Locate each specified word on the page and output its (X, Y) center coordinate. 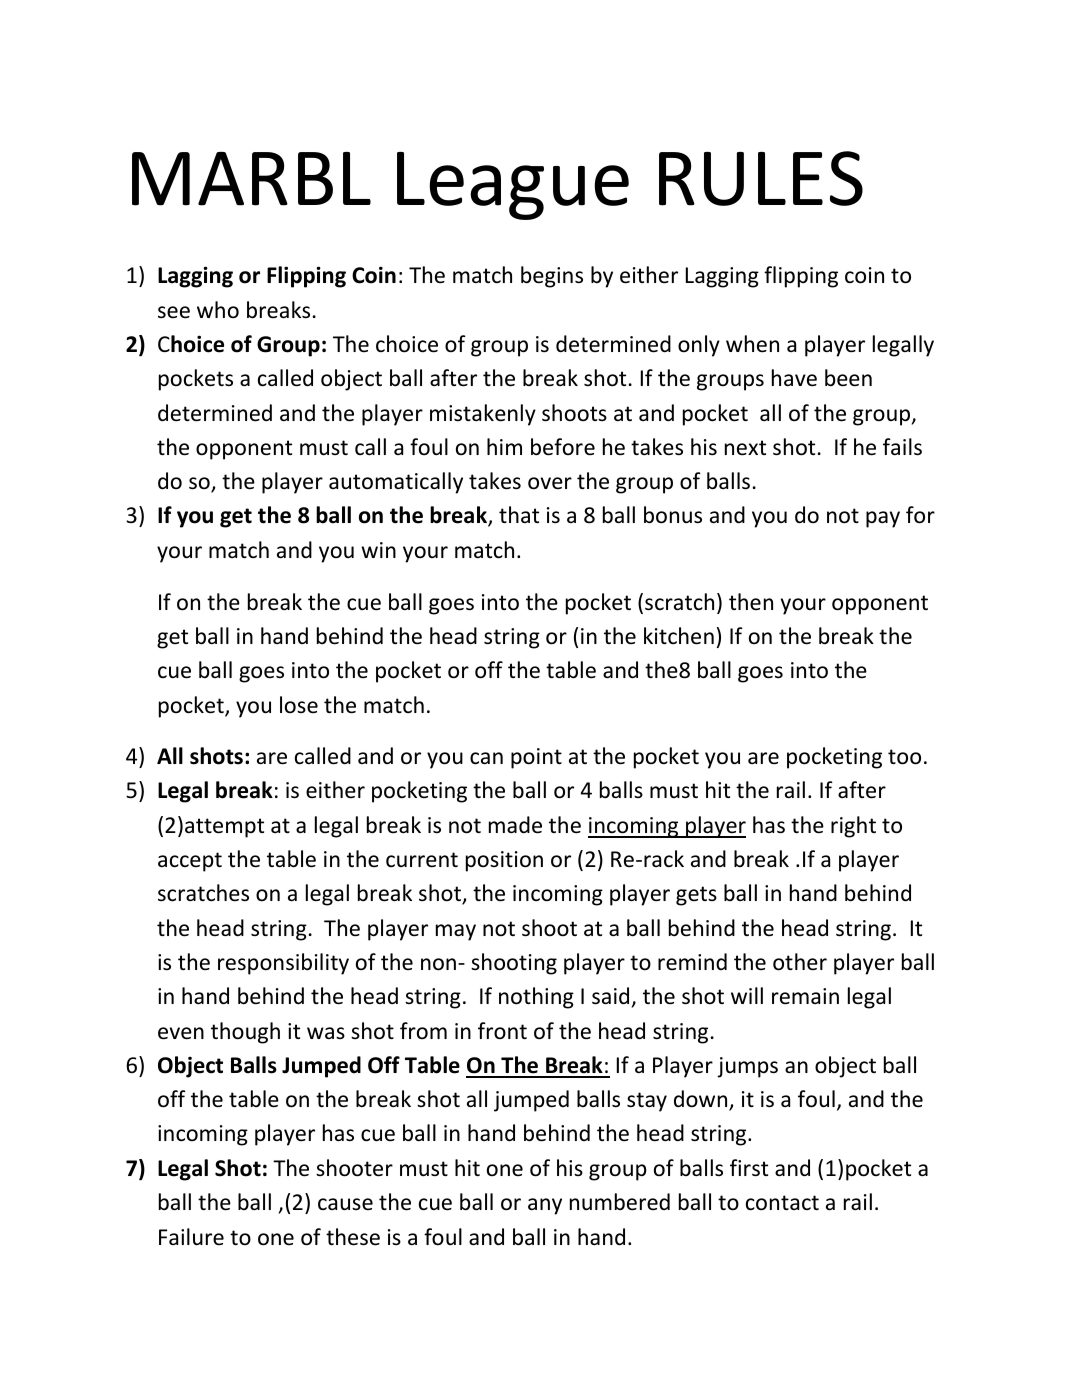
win (378, 550)
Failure (191, 1236)
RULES (761, 178)
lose (299, 704)
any (545, 1206)
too (904, 757)
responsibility (283, 964)
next (745, 448)
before (563, 447)
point (536, 758)
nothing (536, 998)
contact (782, 1203)
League (513, 186)
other (800, 962)
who (218, 309)
